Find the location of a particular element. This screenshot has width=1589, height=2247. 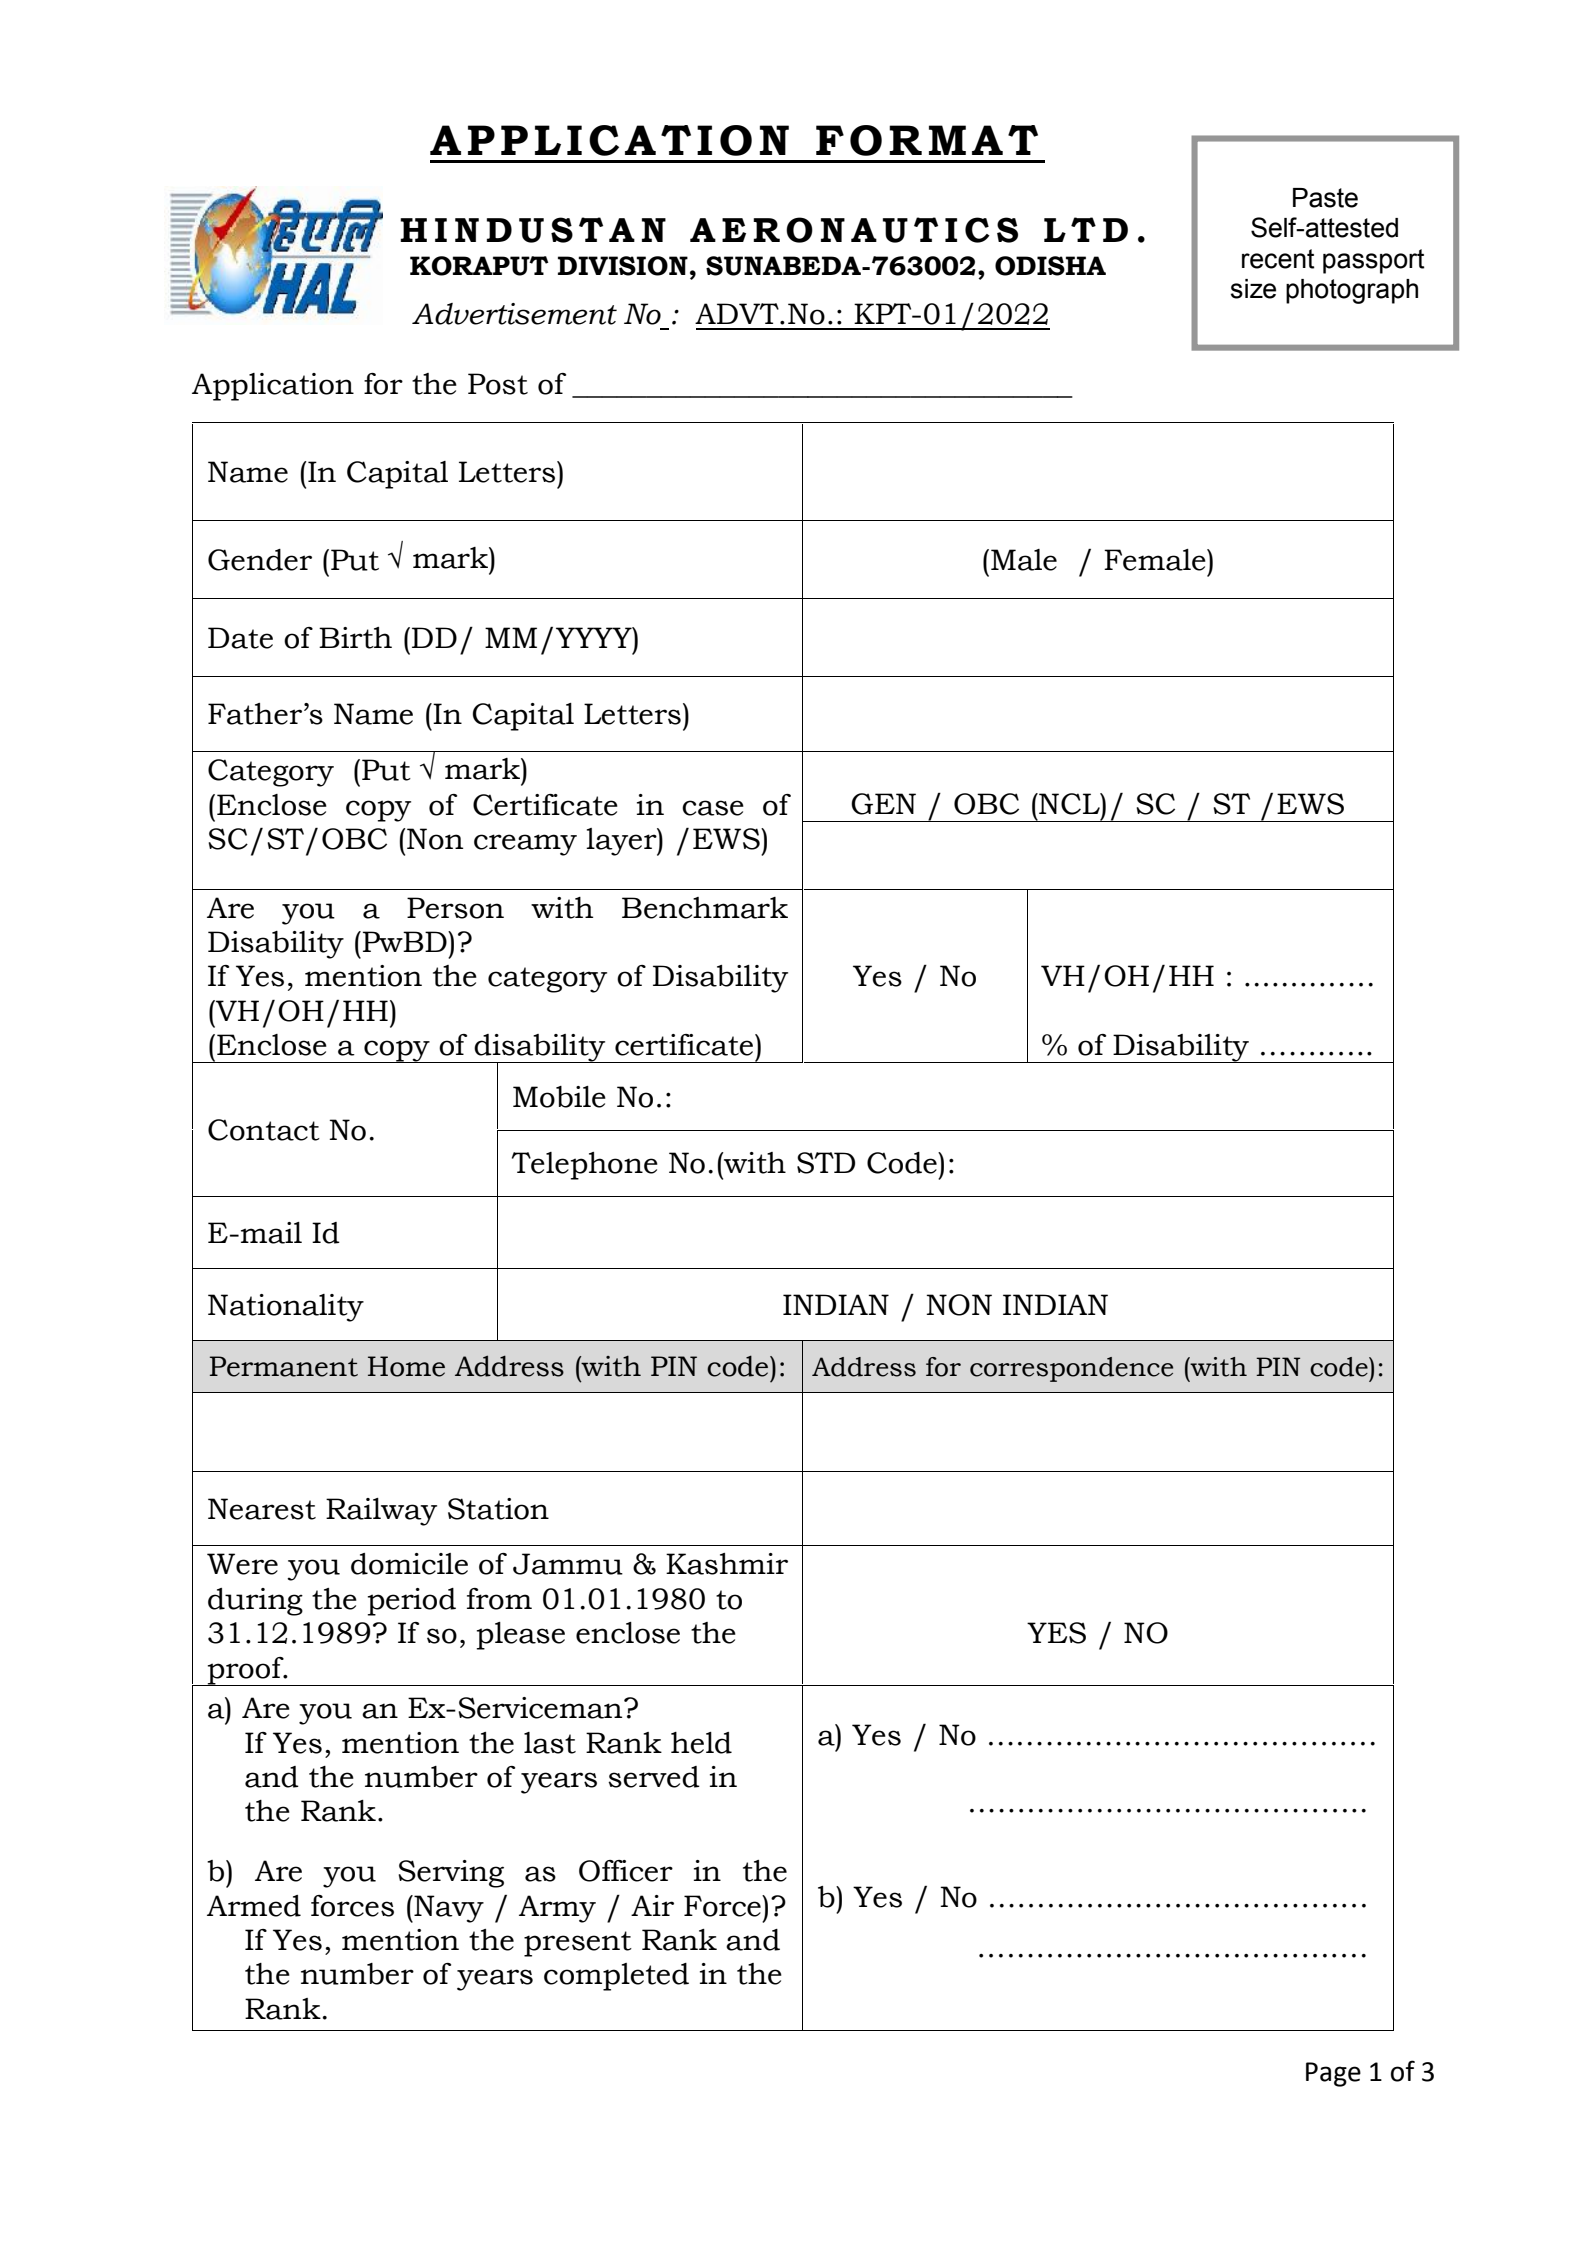

Kashmir is located at coordinates (727, 1564).
